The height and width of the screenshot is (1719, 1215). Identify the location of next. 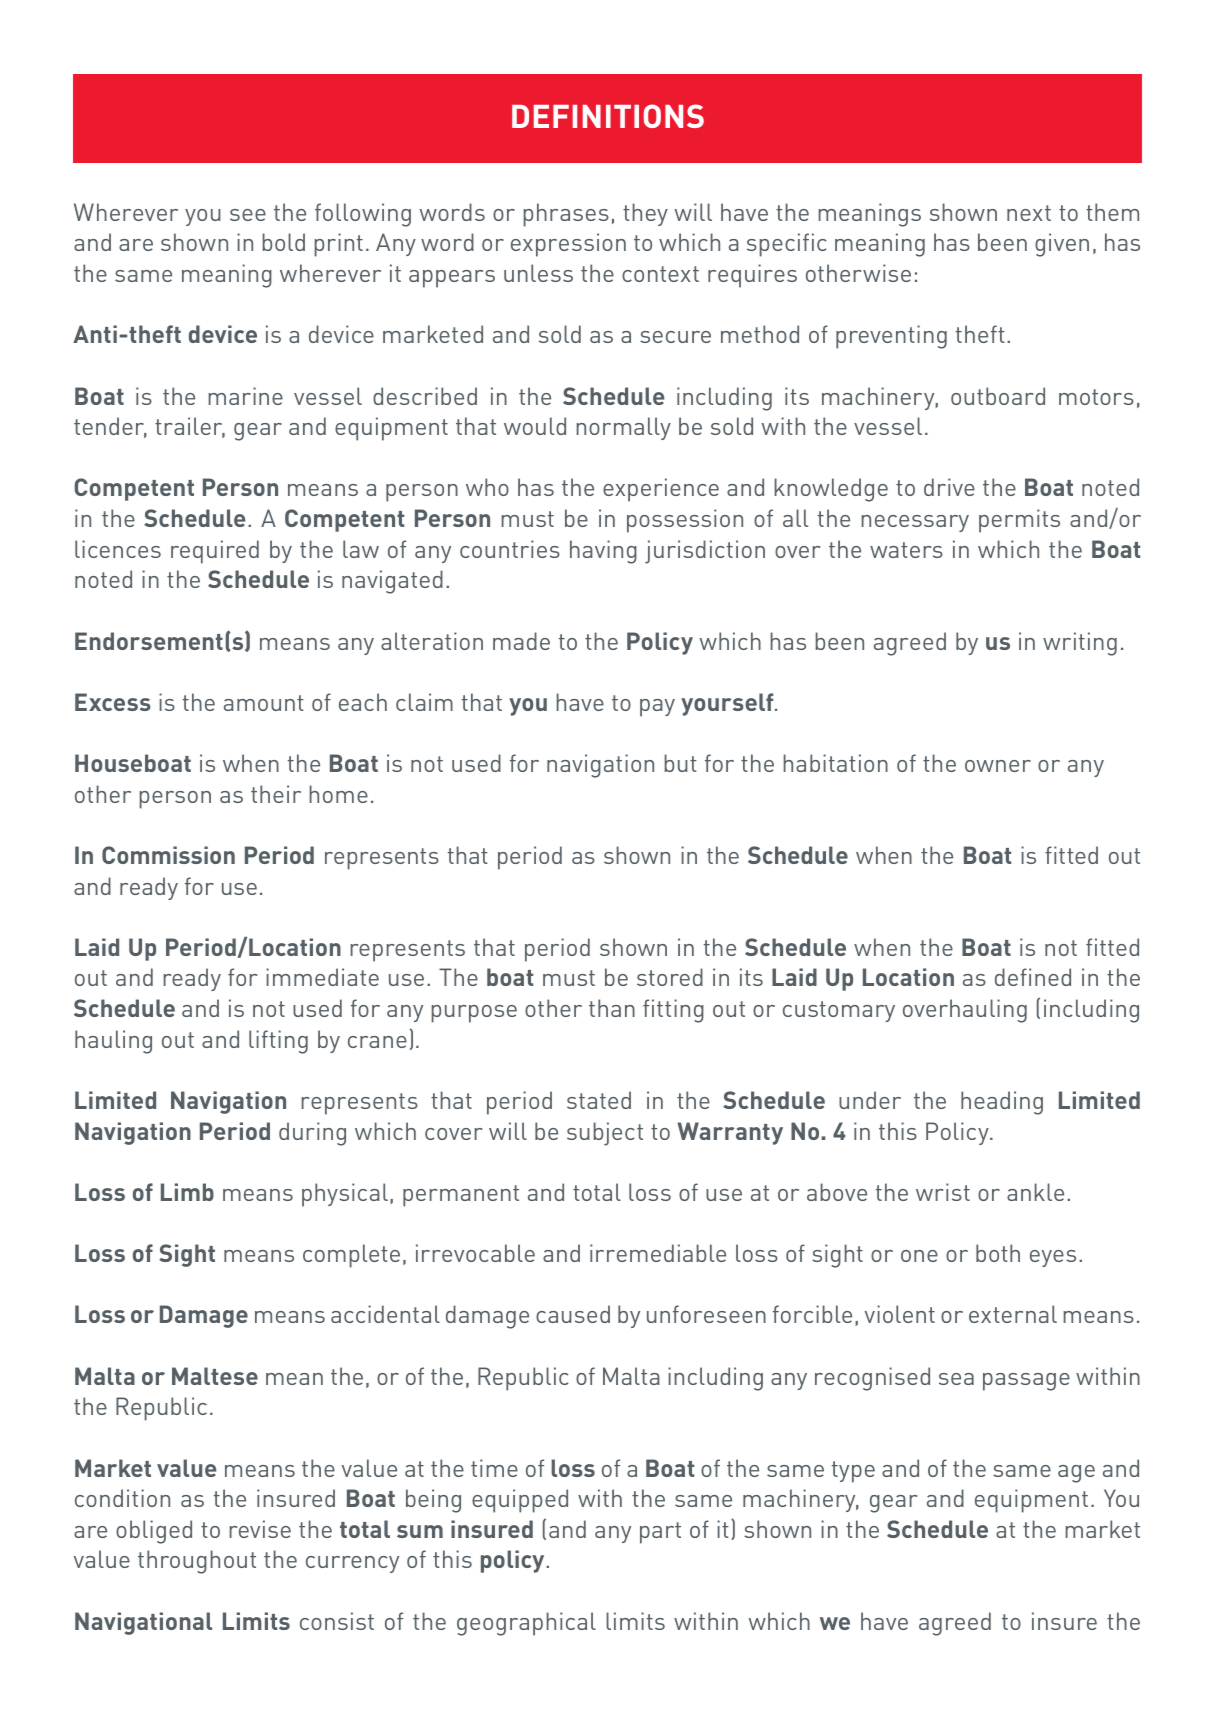
(1029, 213).
